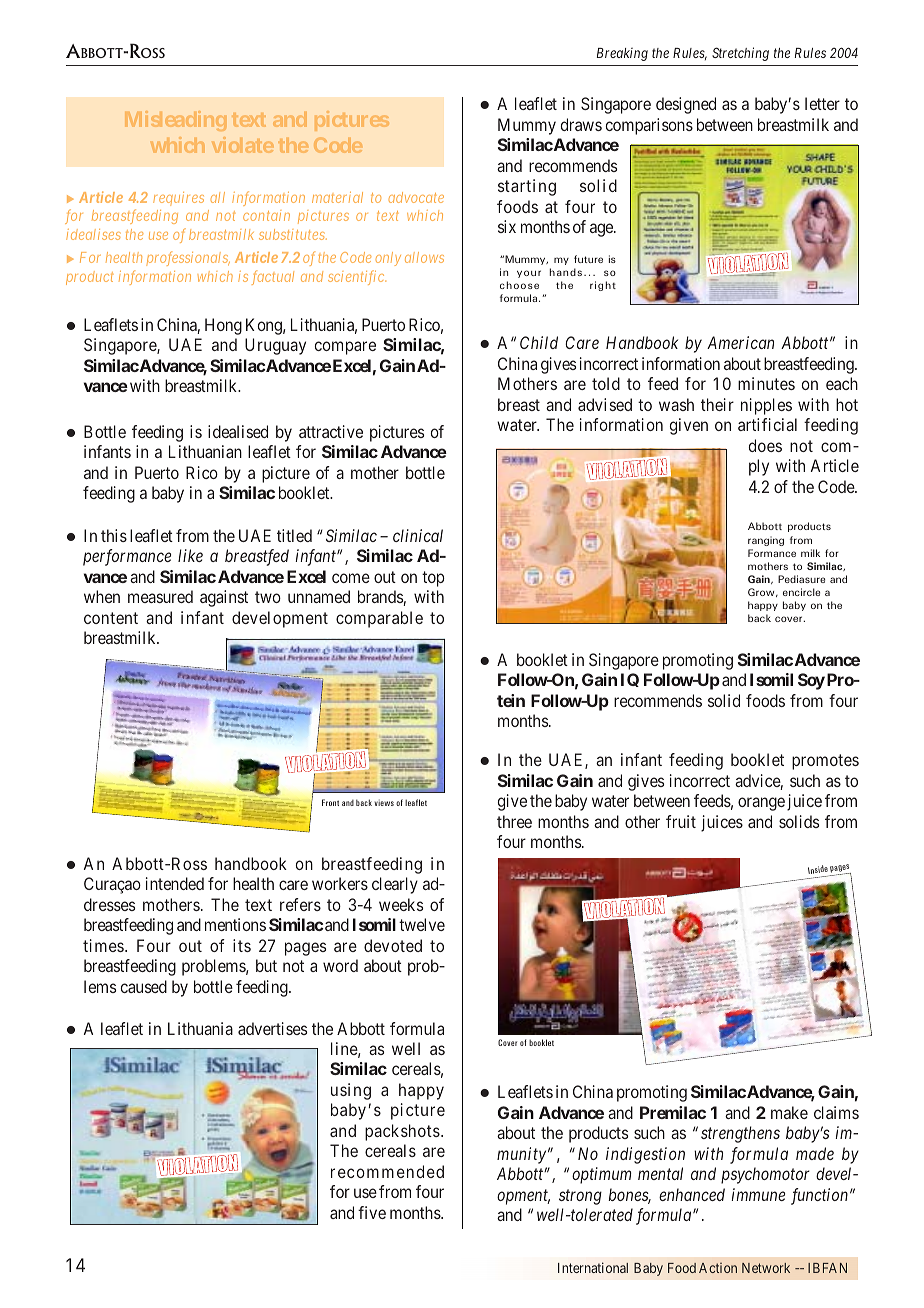 The height and width of the screenshot is (1308, 924). What do you see at coordinates (811, 681) in the screenshot?
I see `Soy` at bounding box center [811, 681].
